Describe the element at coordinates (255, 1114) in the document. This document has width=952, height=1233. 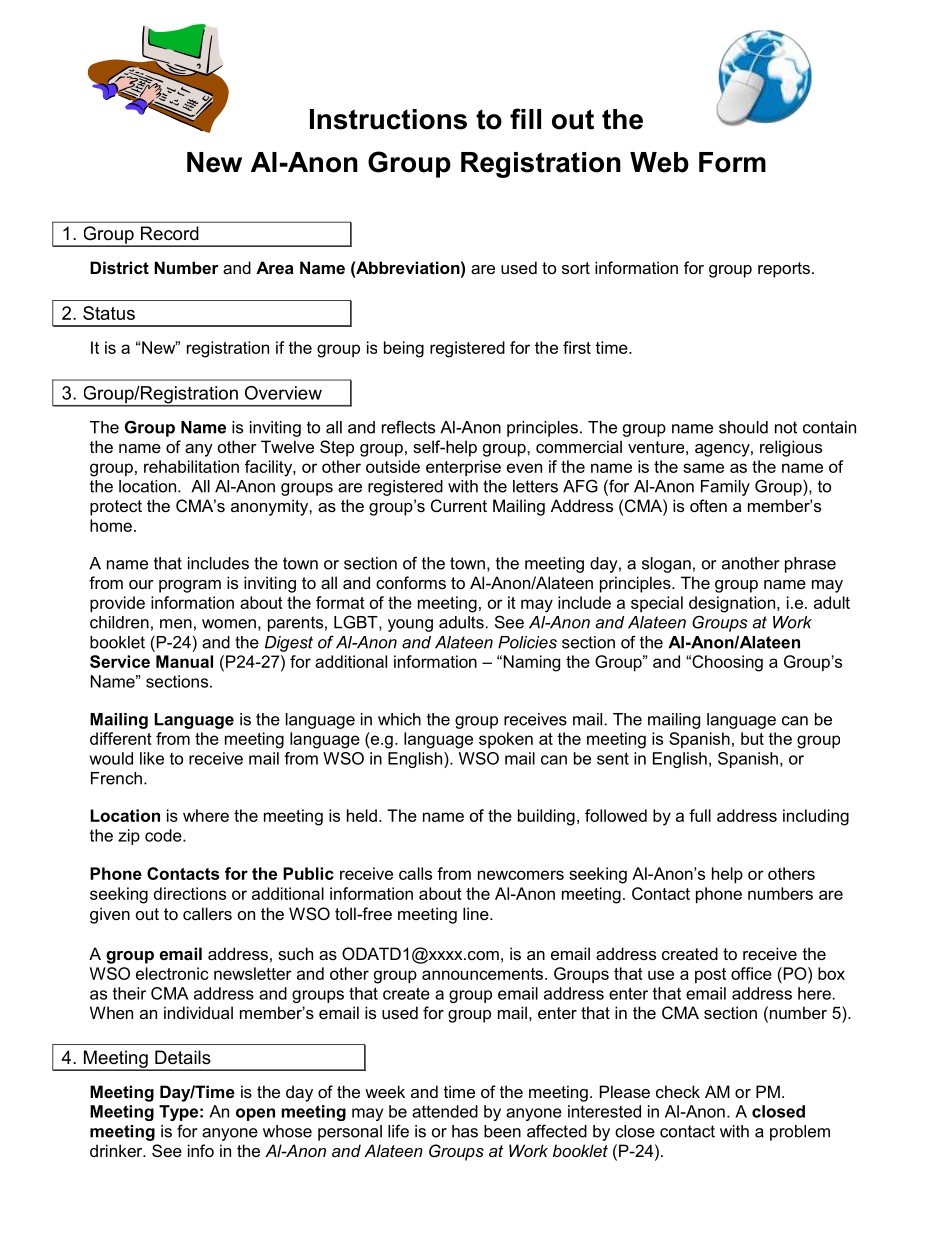
I see `open` at that location.
